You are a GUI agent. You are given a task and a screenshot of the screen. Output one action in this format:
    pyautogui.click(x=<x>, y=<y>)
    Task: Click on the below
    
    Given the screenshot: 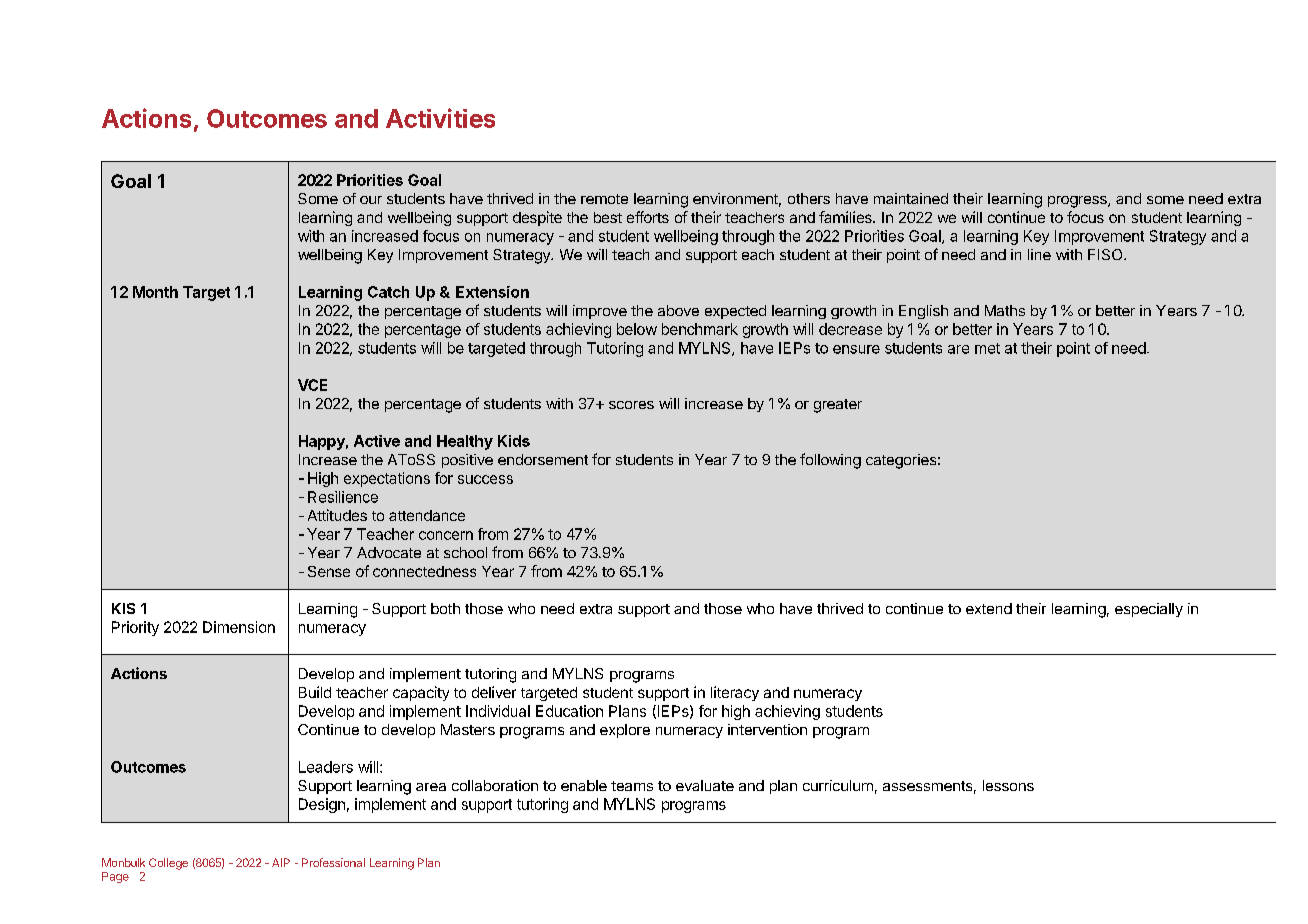 What is the action you would take?
    pyautogui.click(x=637, y=329)
